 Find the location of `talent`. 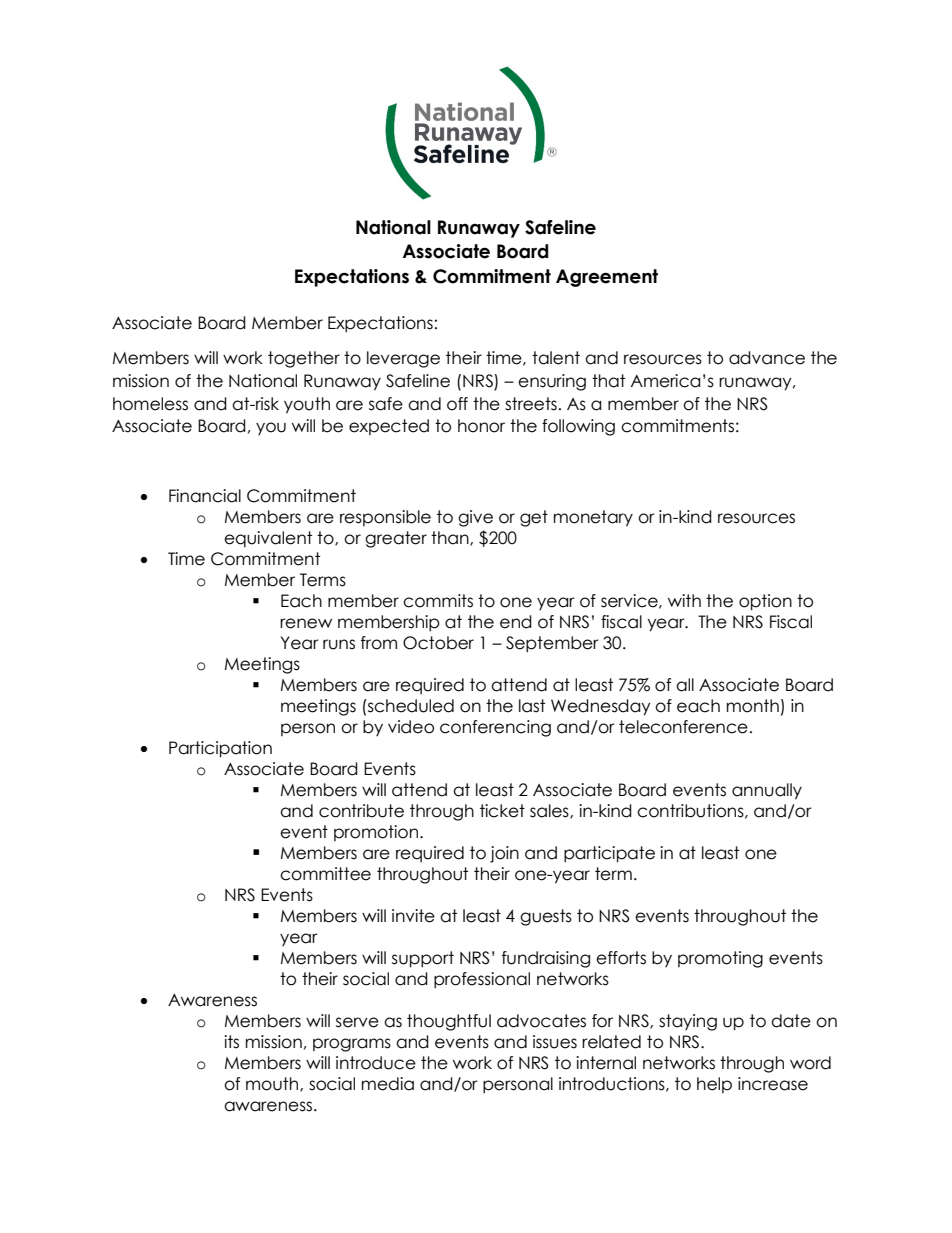

talent is located at coordinates (556, 358).
